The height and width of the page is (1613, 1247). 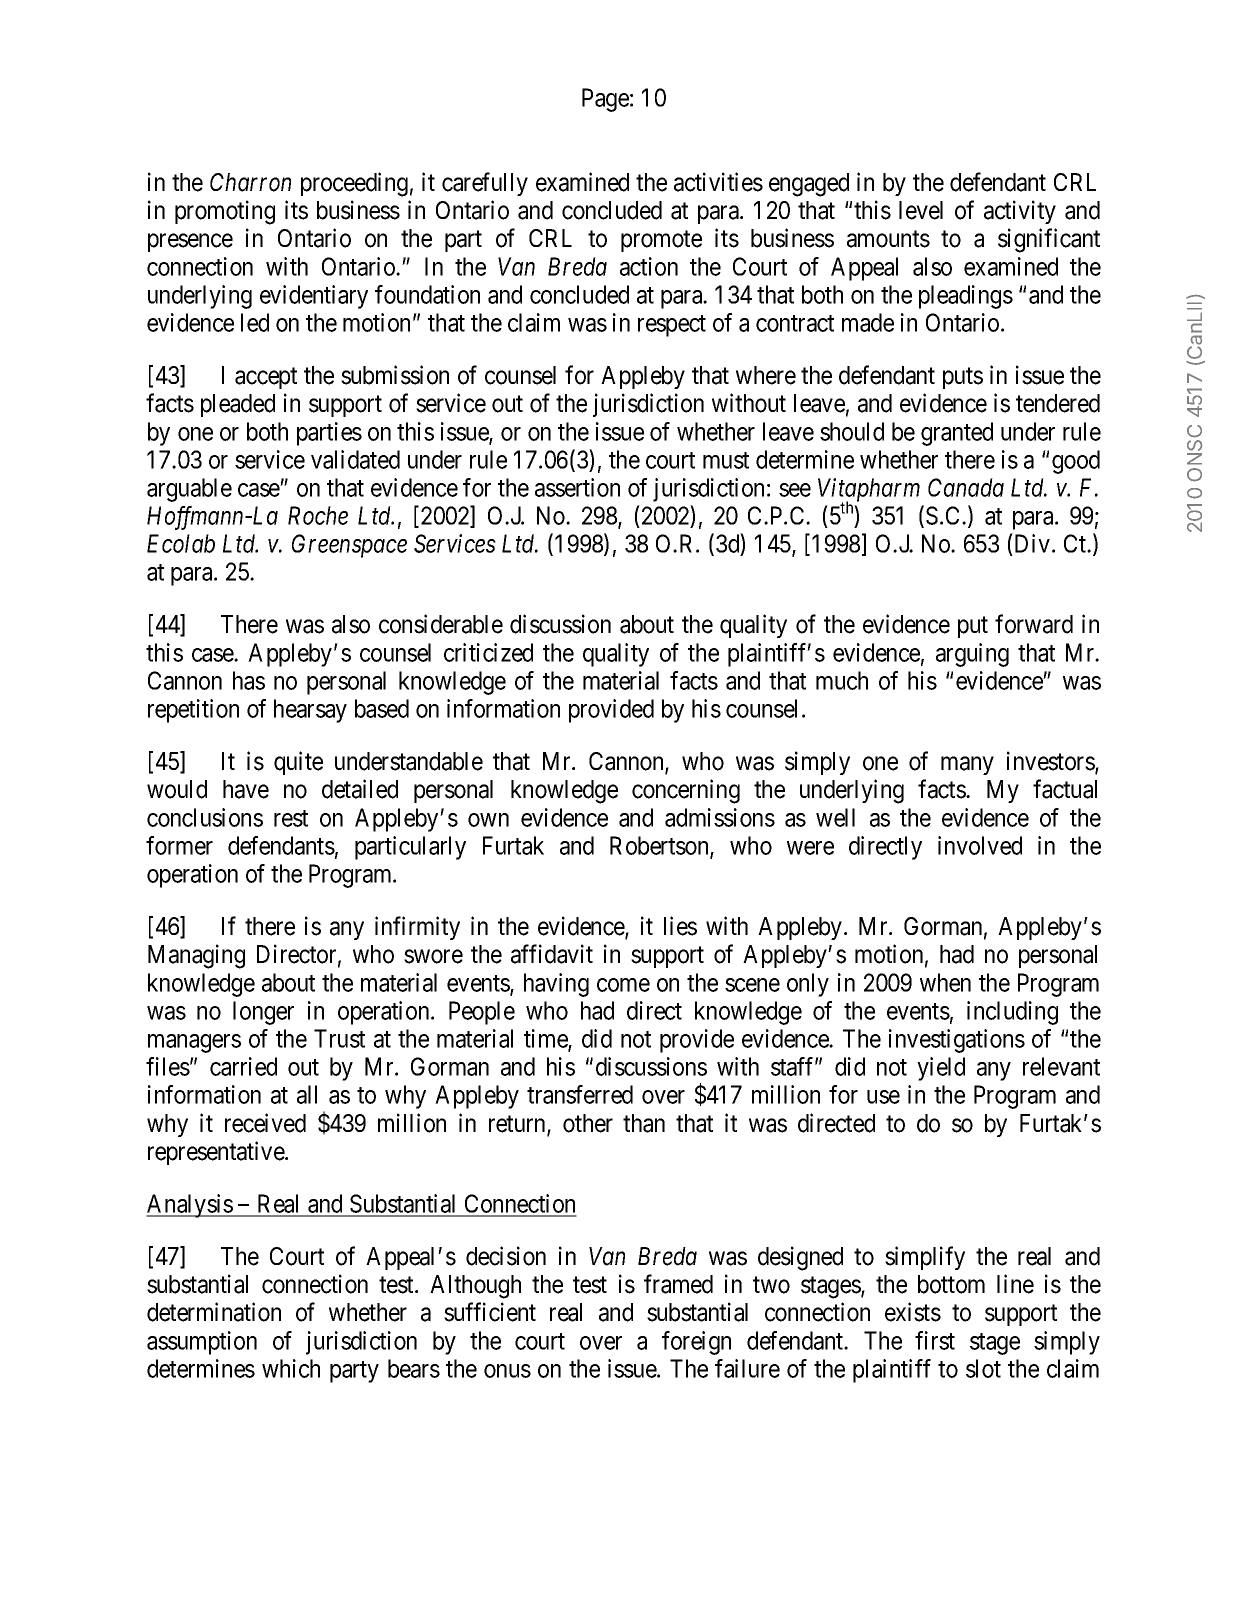 I want to click on Robertson, so click(x=660, y=846).
